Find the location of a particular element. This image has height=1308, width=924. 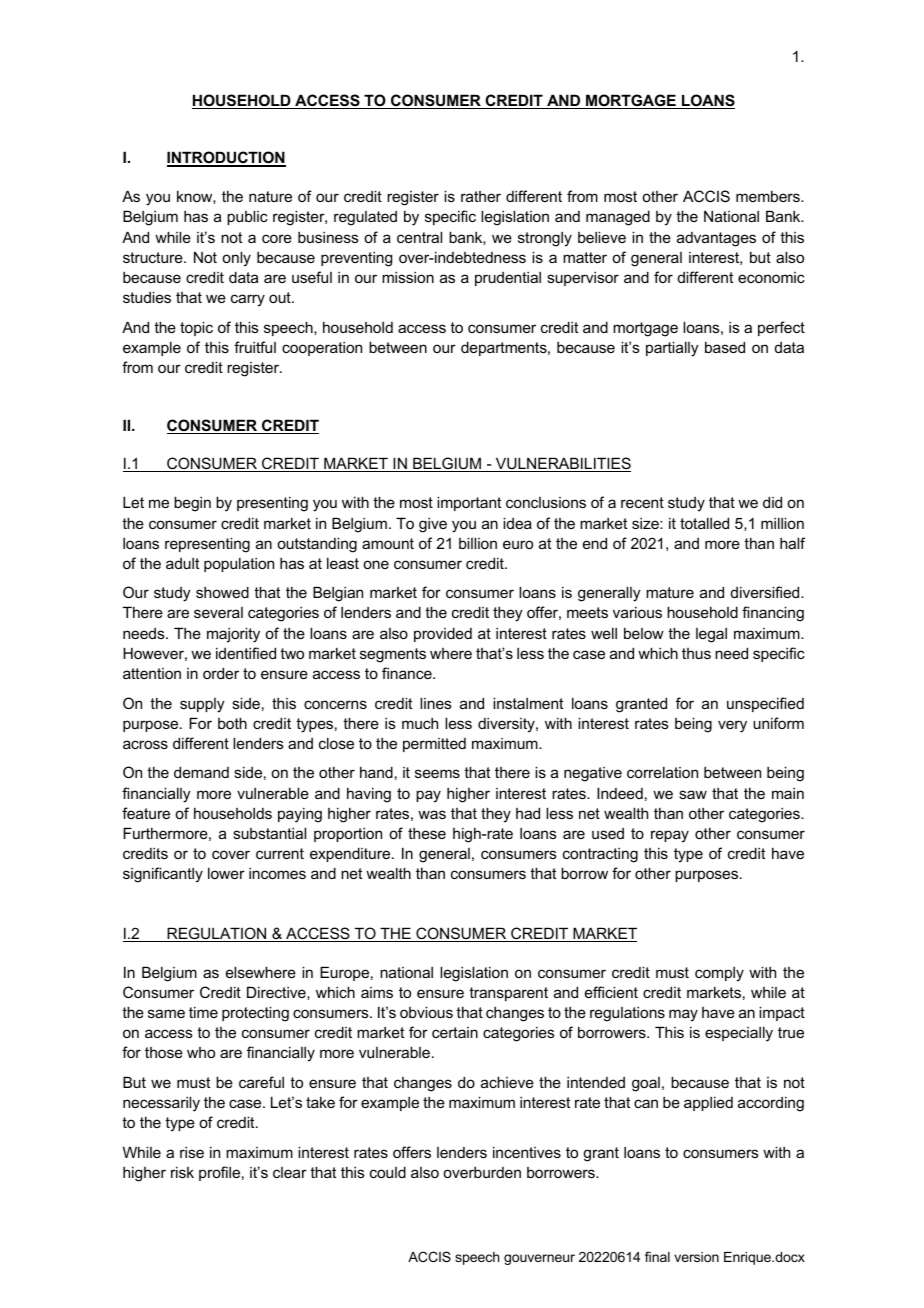

version is located at coordinates (696, 1257).
